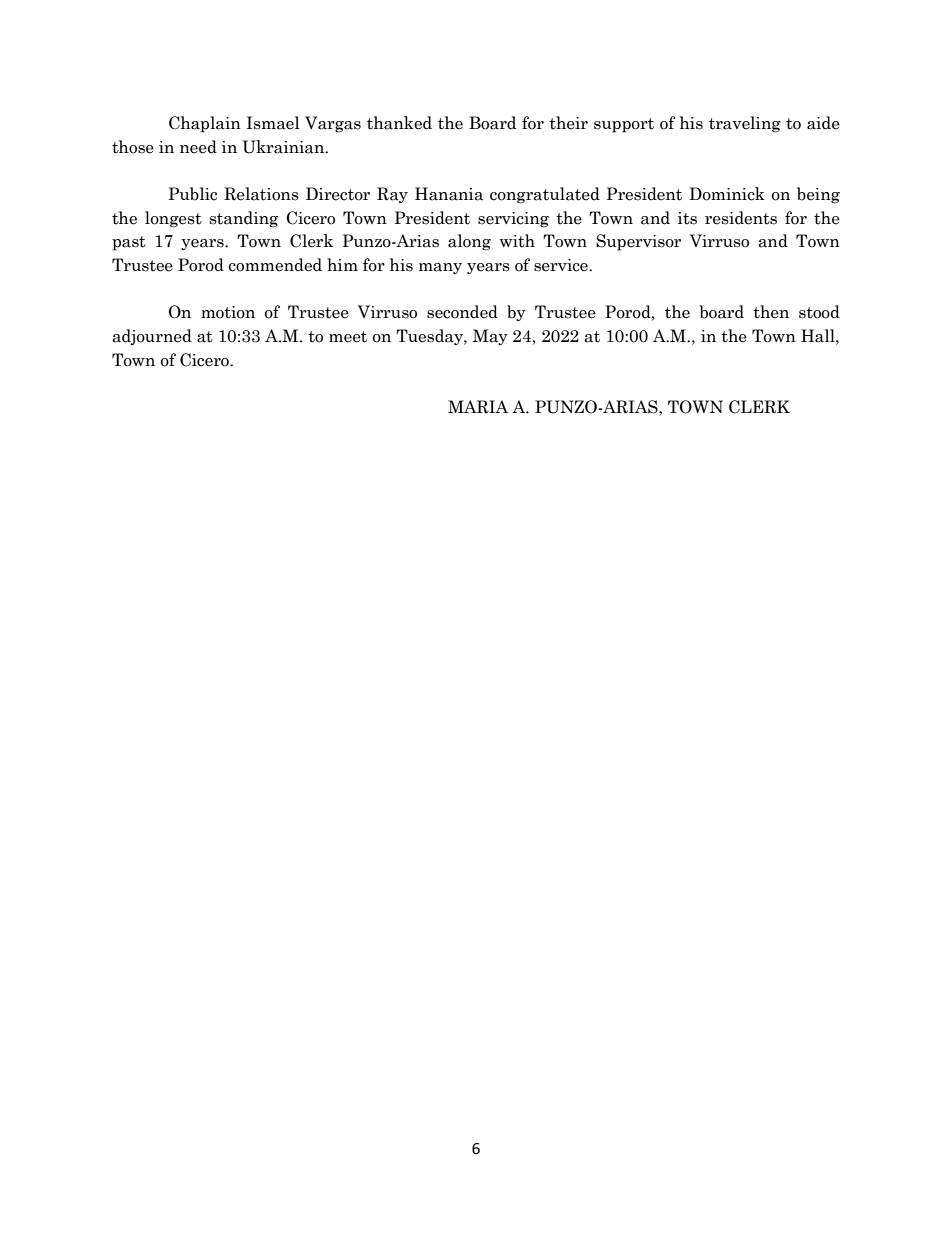 The height and width of the screenshot is (1233, 952). What do you see at coordinates (745, 124) in the screenshot?
I see `traveling` at bounding box center [745, 124].
